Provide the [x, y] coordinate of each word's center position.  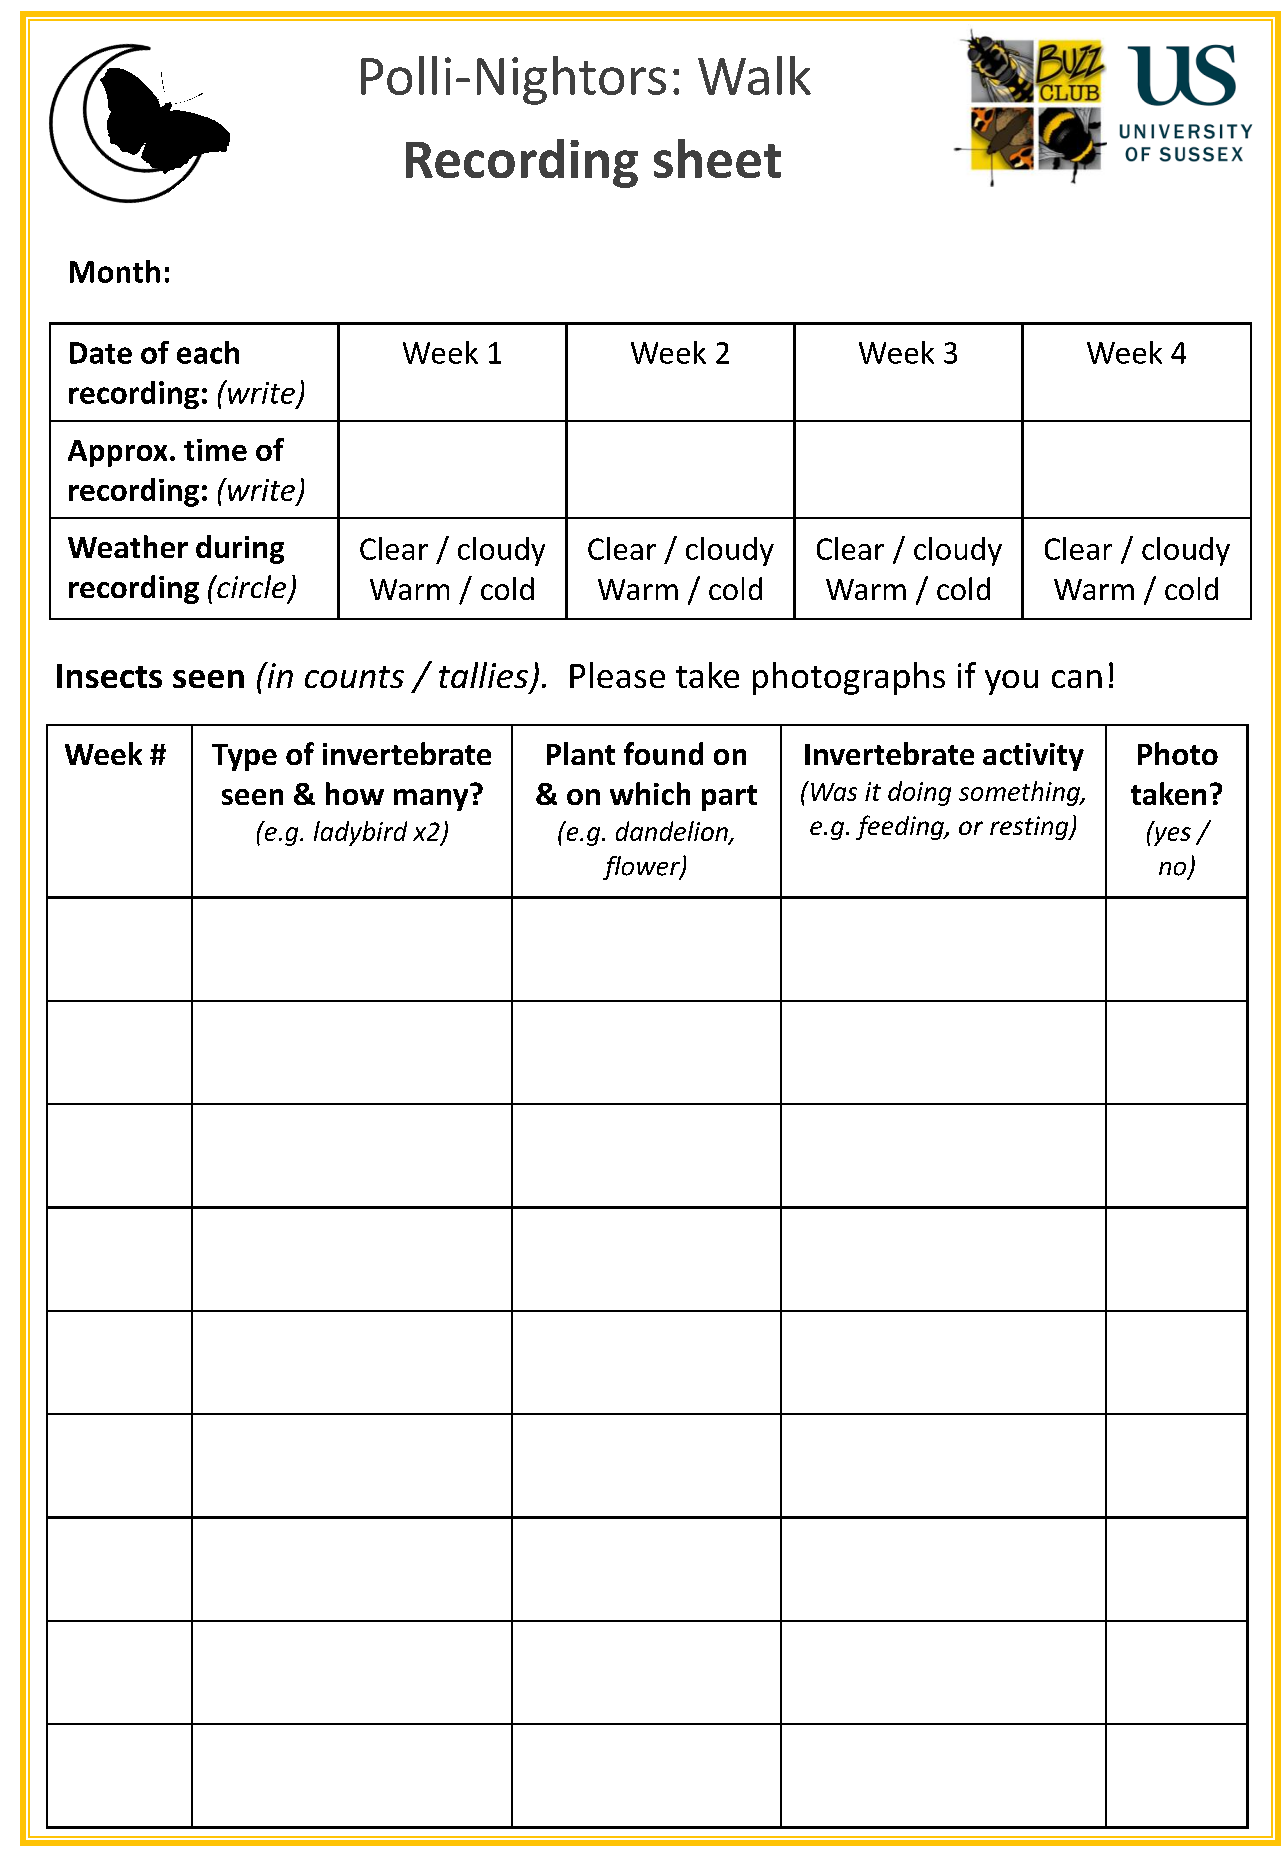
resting [1030, 828]
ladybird [360, 833]
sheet [717, 158]
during [240, 549]
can [1077, 679]
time [215, 450]
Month [115, 271]
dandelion [673, 832]
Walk [754, 75]
